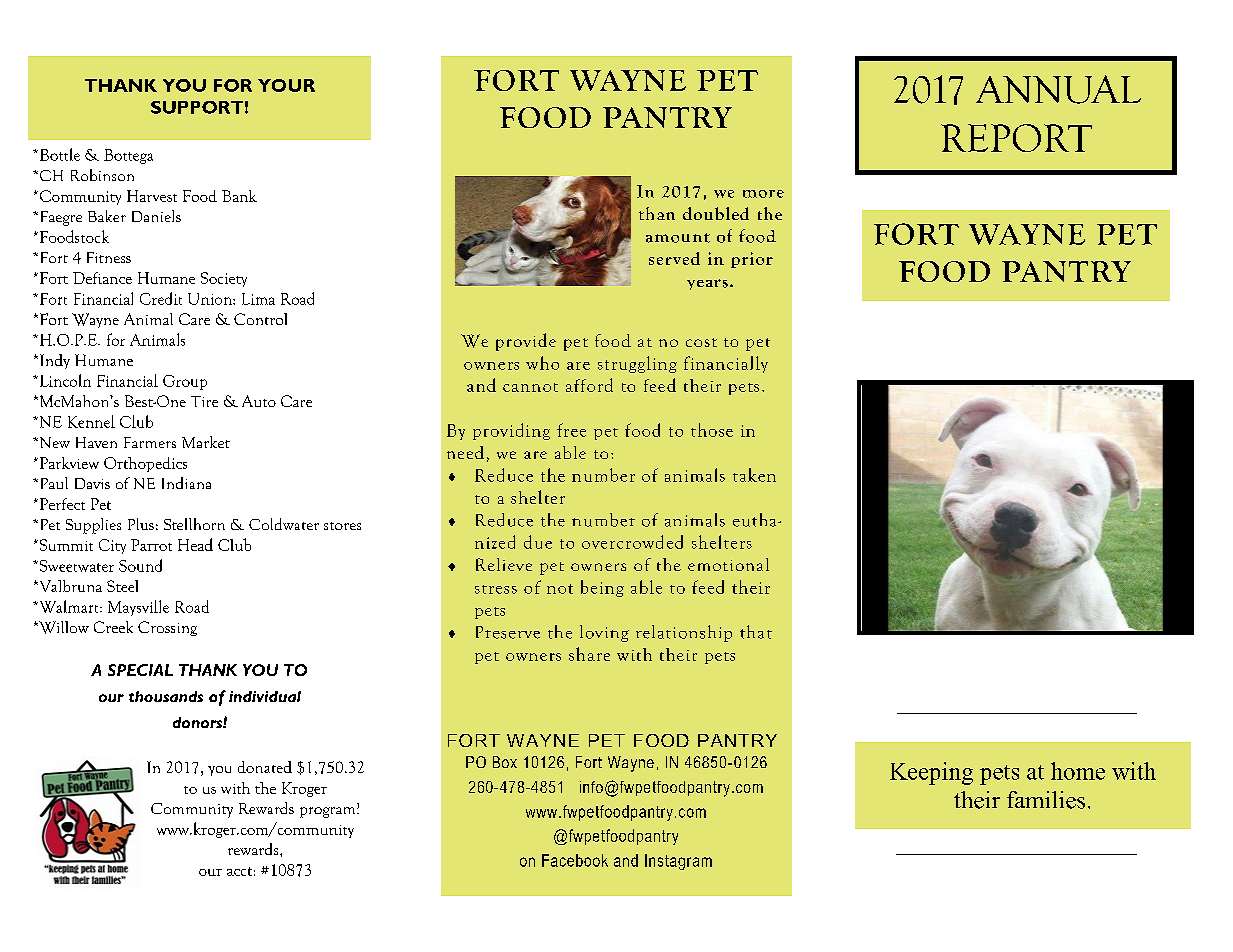 Image resolution: width=1233 pixels, height=952 pixels. I want to click on share, so click(589, 654).
